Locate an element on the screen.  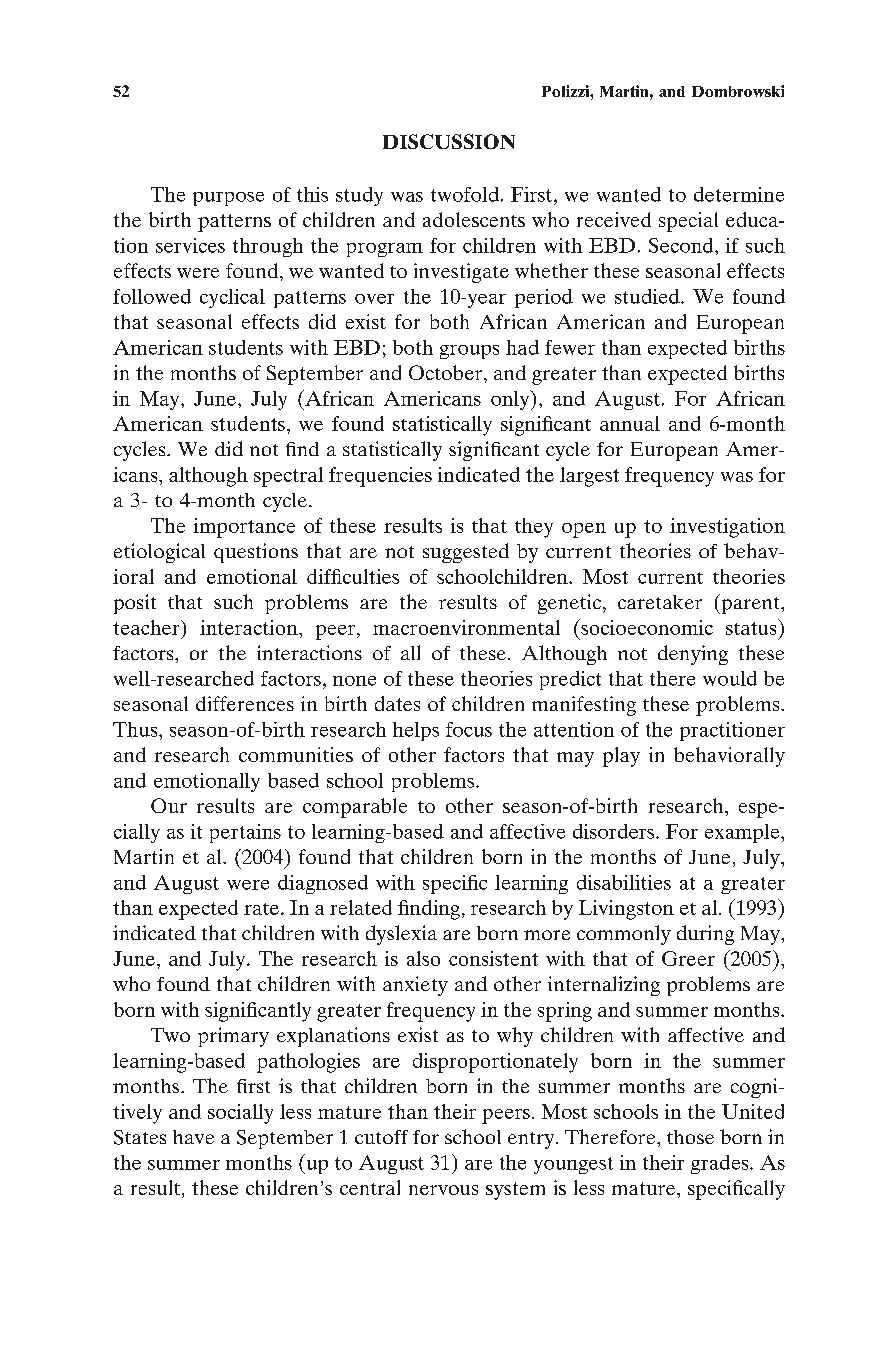
have is located at coordinates (193, 1137).
